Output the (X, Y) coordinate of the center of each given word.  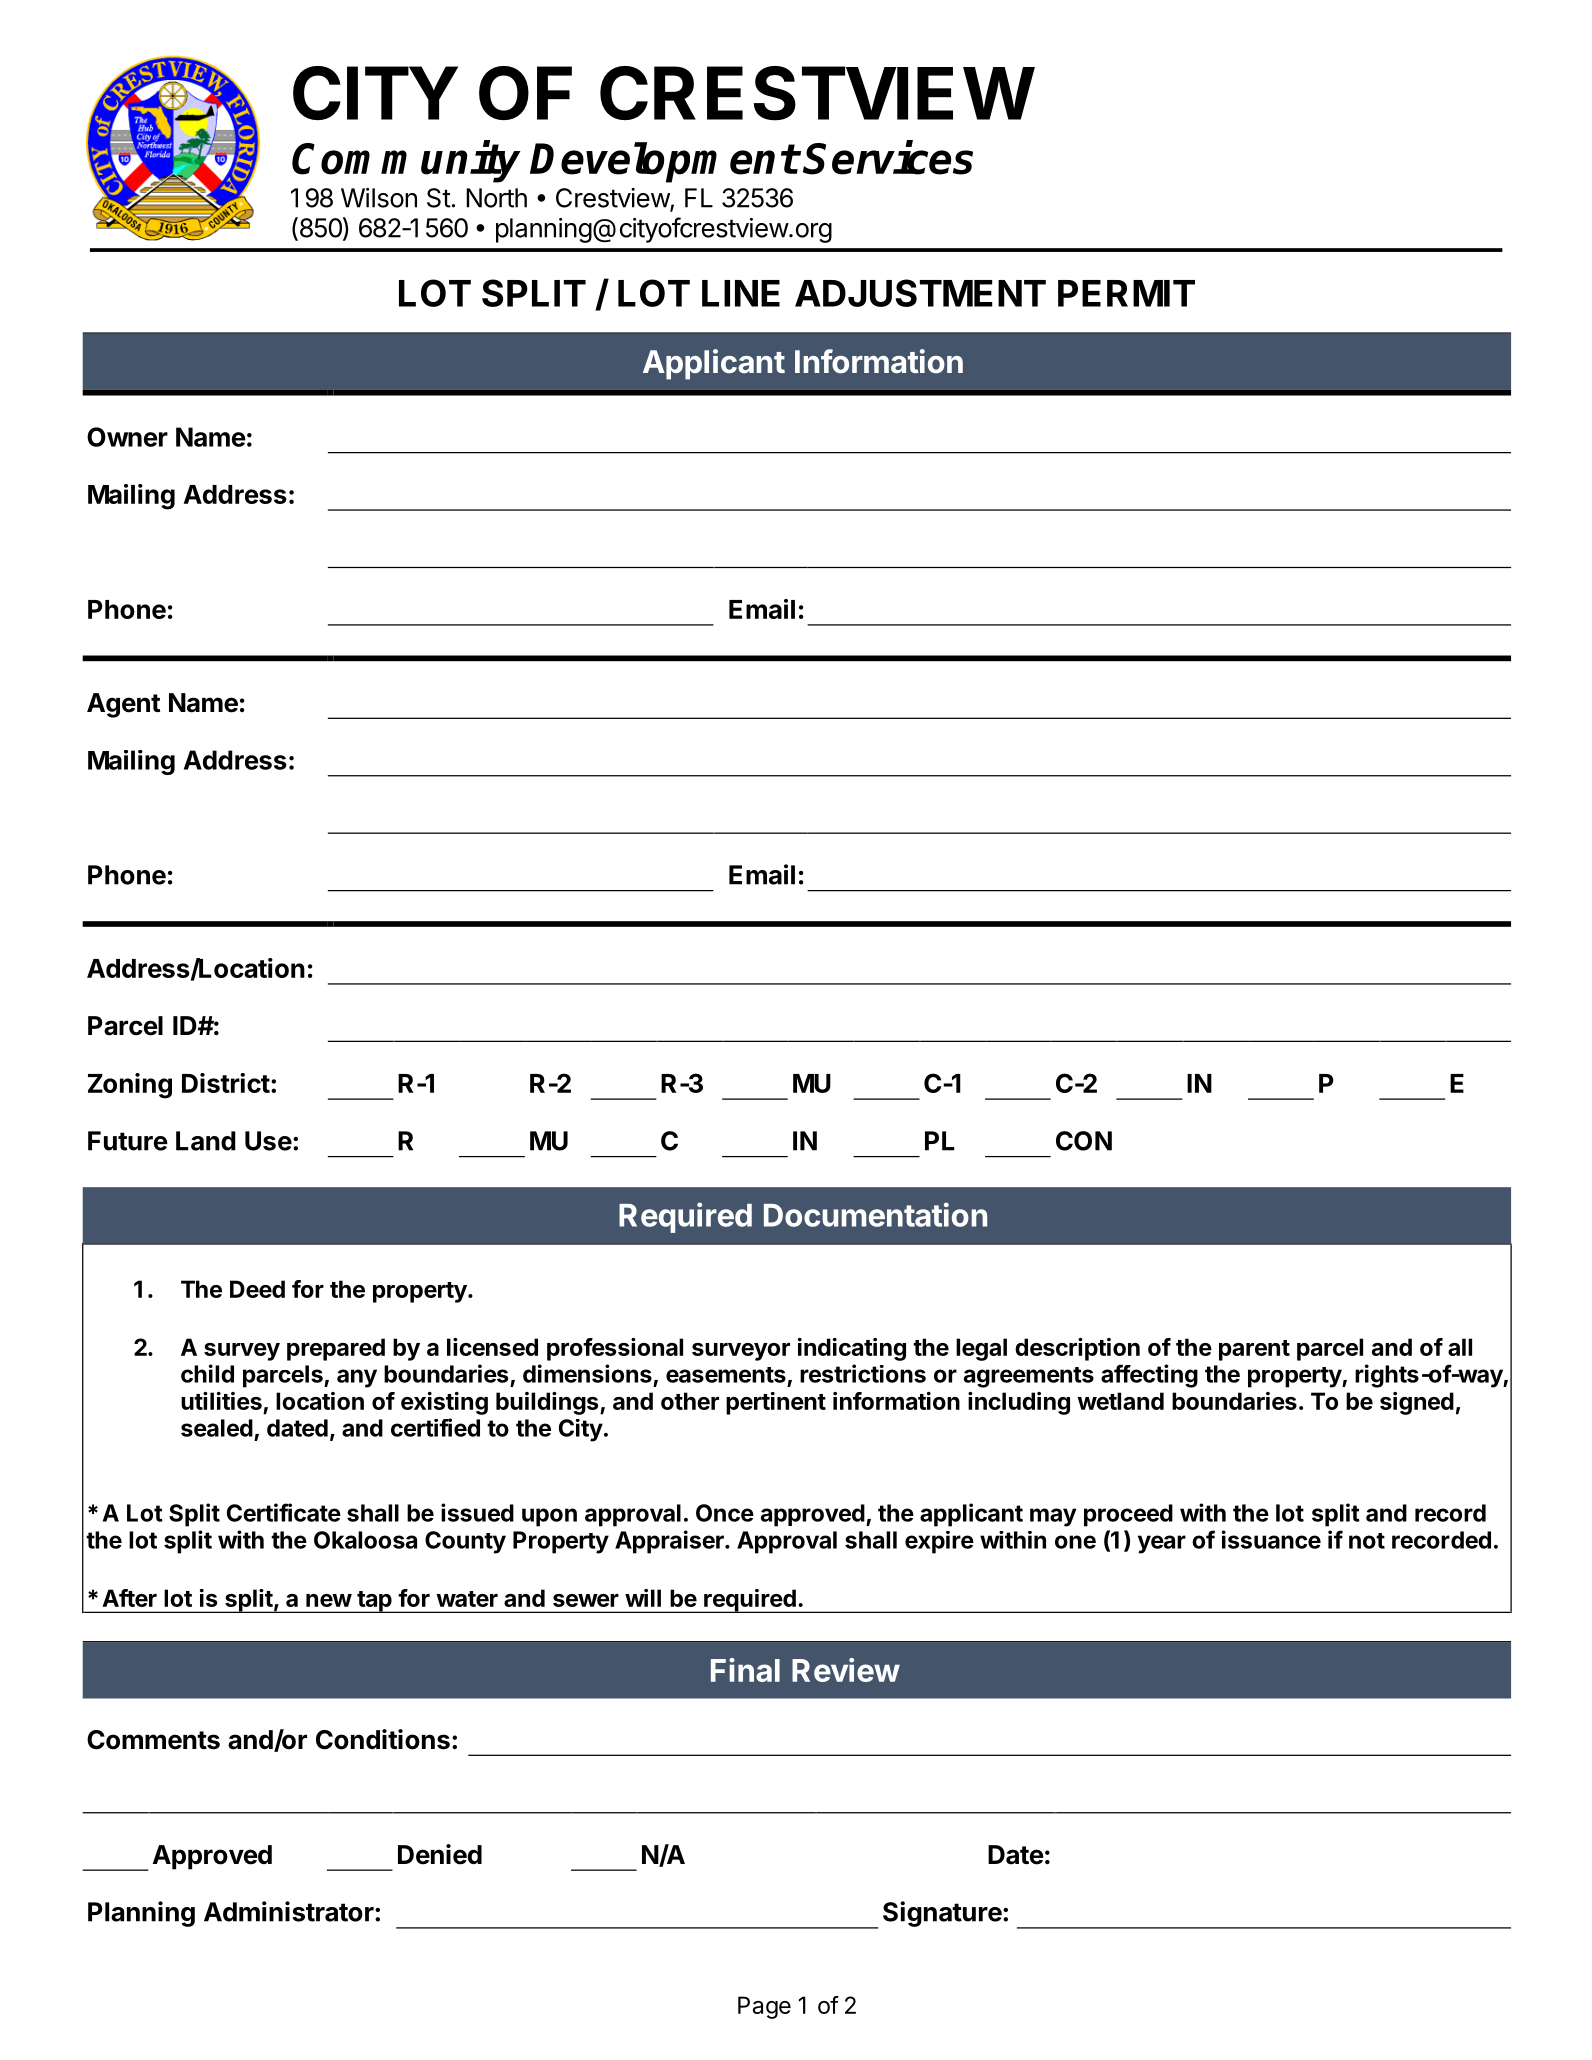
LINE (741, 293)
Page (764, 2007)
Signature (942, 1914)
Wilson (379, 198)
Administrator (290, 1911)
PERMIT (1126, 293)
